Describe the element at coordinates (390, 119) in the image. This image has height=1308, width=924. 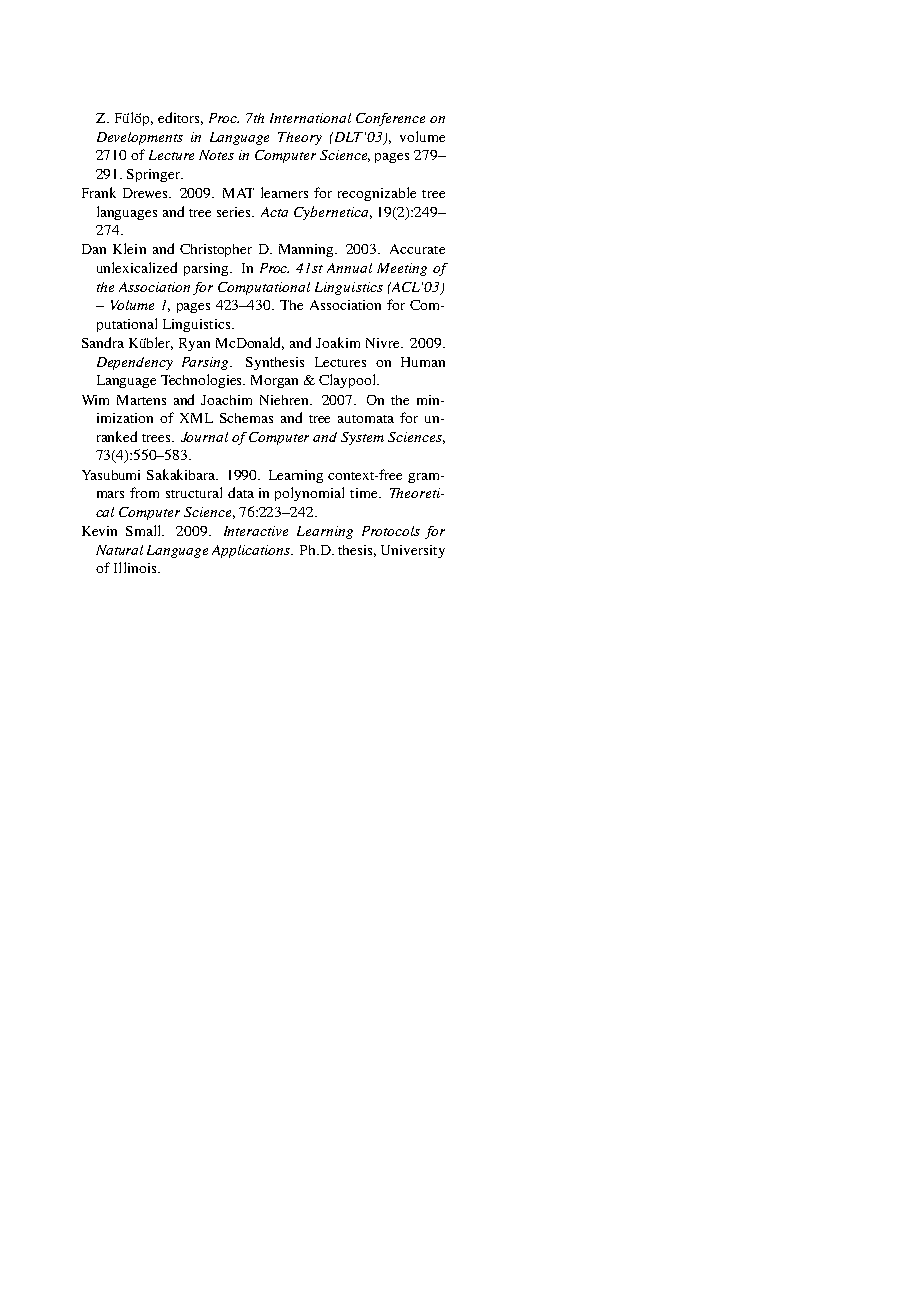
I see `Conference` at that location.
